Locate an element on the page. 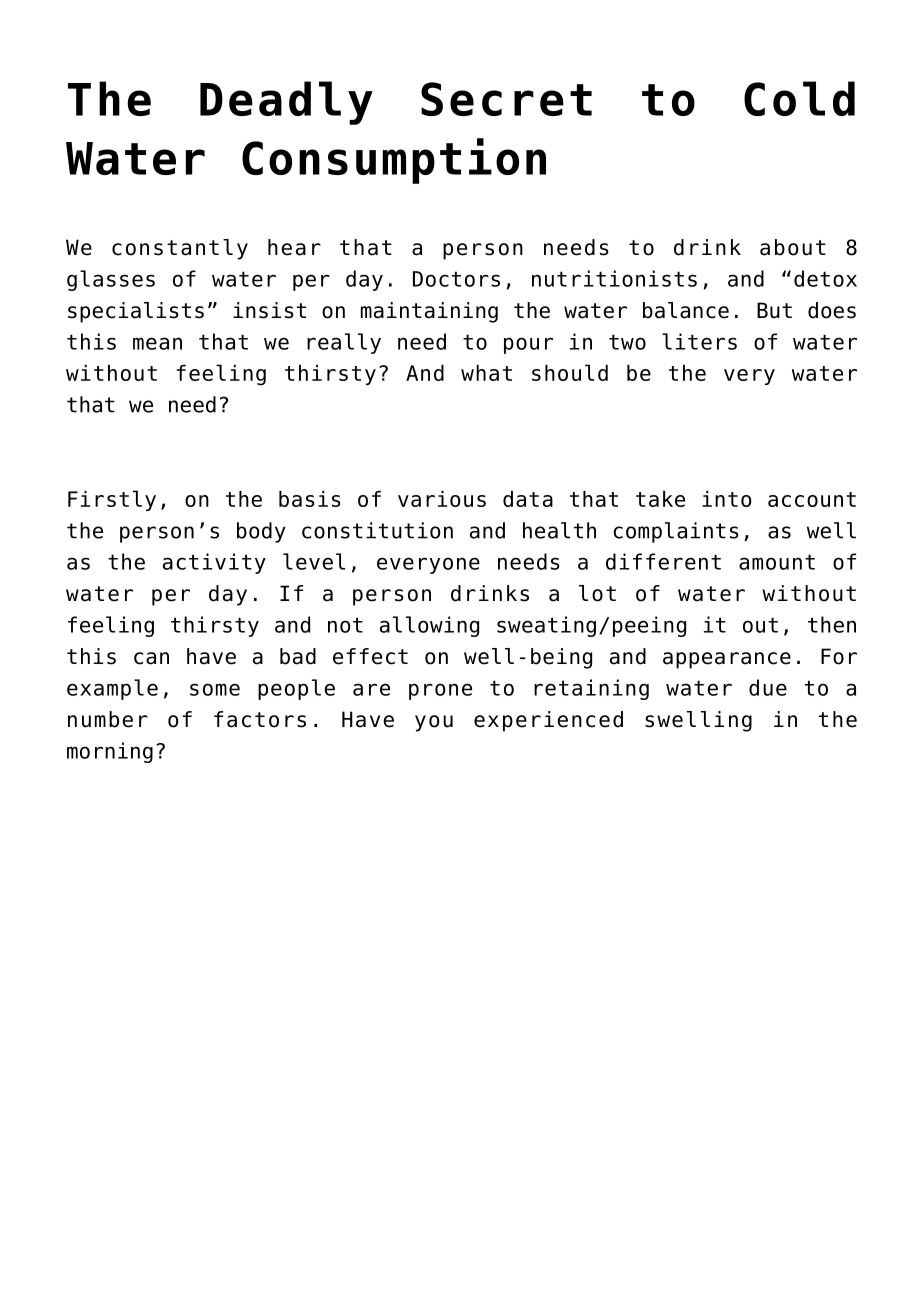 Image resolution: width=924 pixels, height=1308 pixels. you is located at coordinates (434, 723).
